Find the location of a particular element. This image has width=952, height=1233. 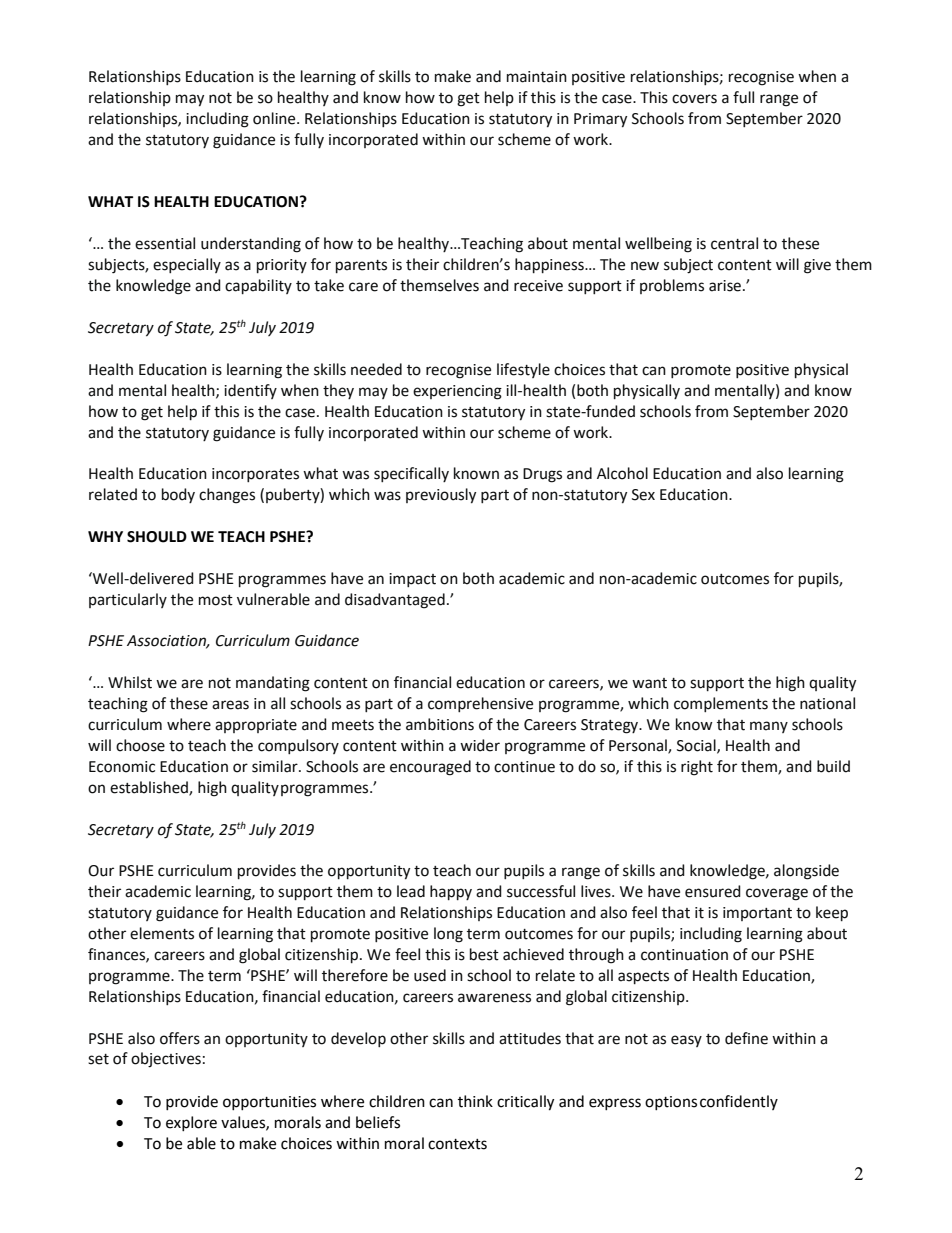

online is located at coordinates (275, 118).
